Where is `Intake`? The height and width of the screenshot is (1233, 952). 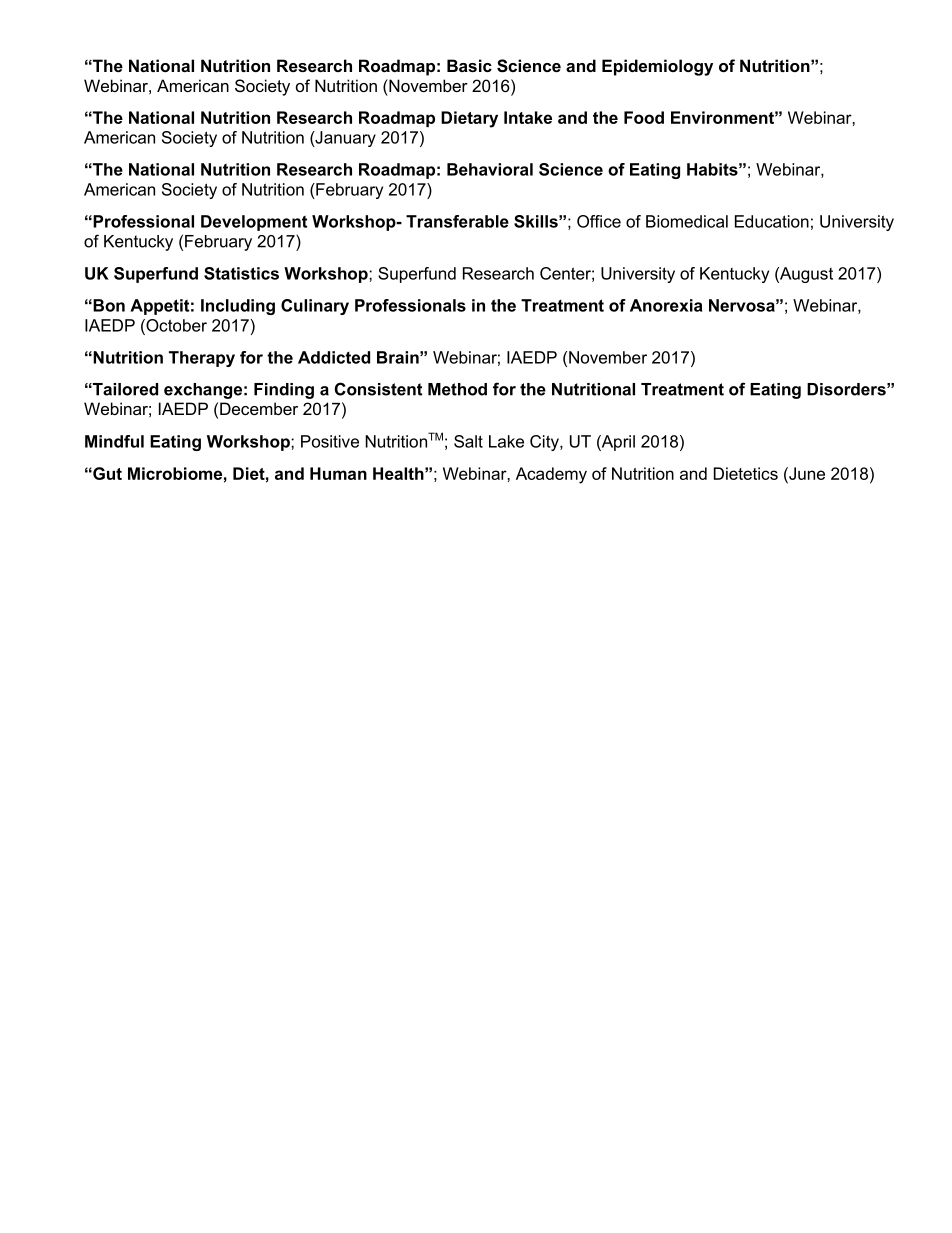 Intake is located at coordinates (528, 117).
